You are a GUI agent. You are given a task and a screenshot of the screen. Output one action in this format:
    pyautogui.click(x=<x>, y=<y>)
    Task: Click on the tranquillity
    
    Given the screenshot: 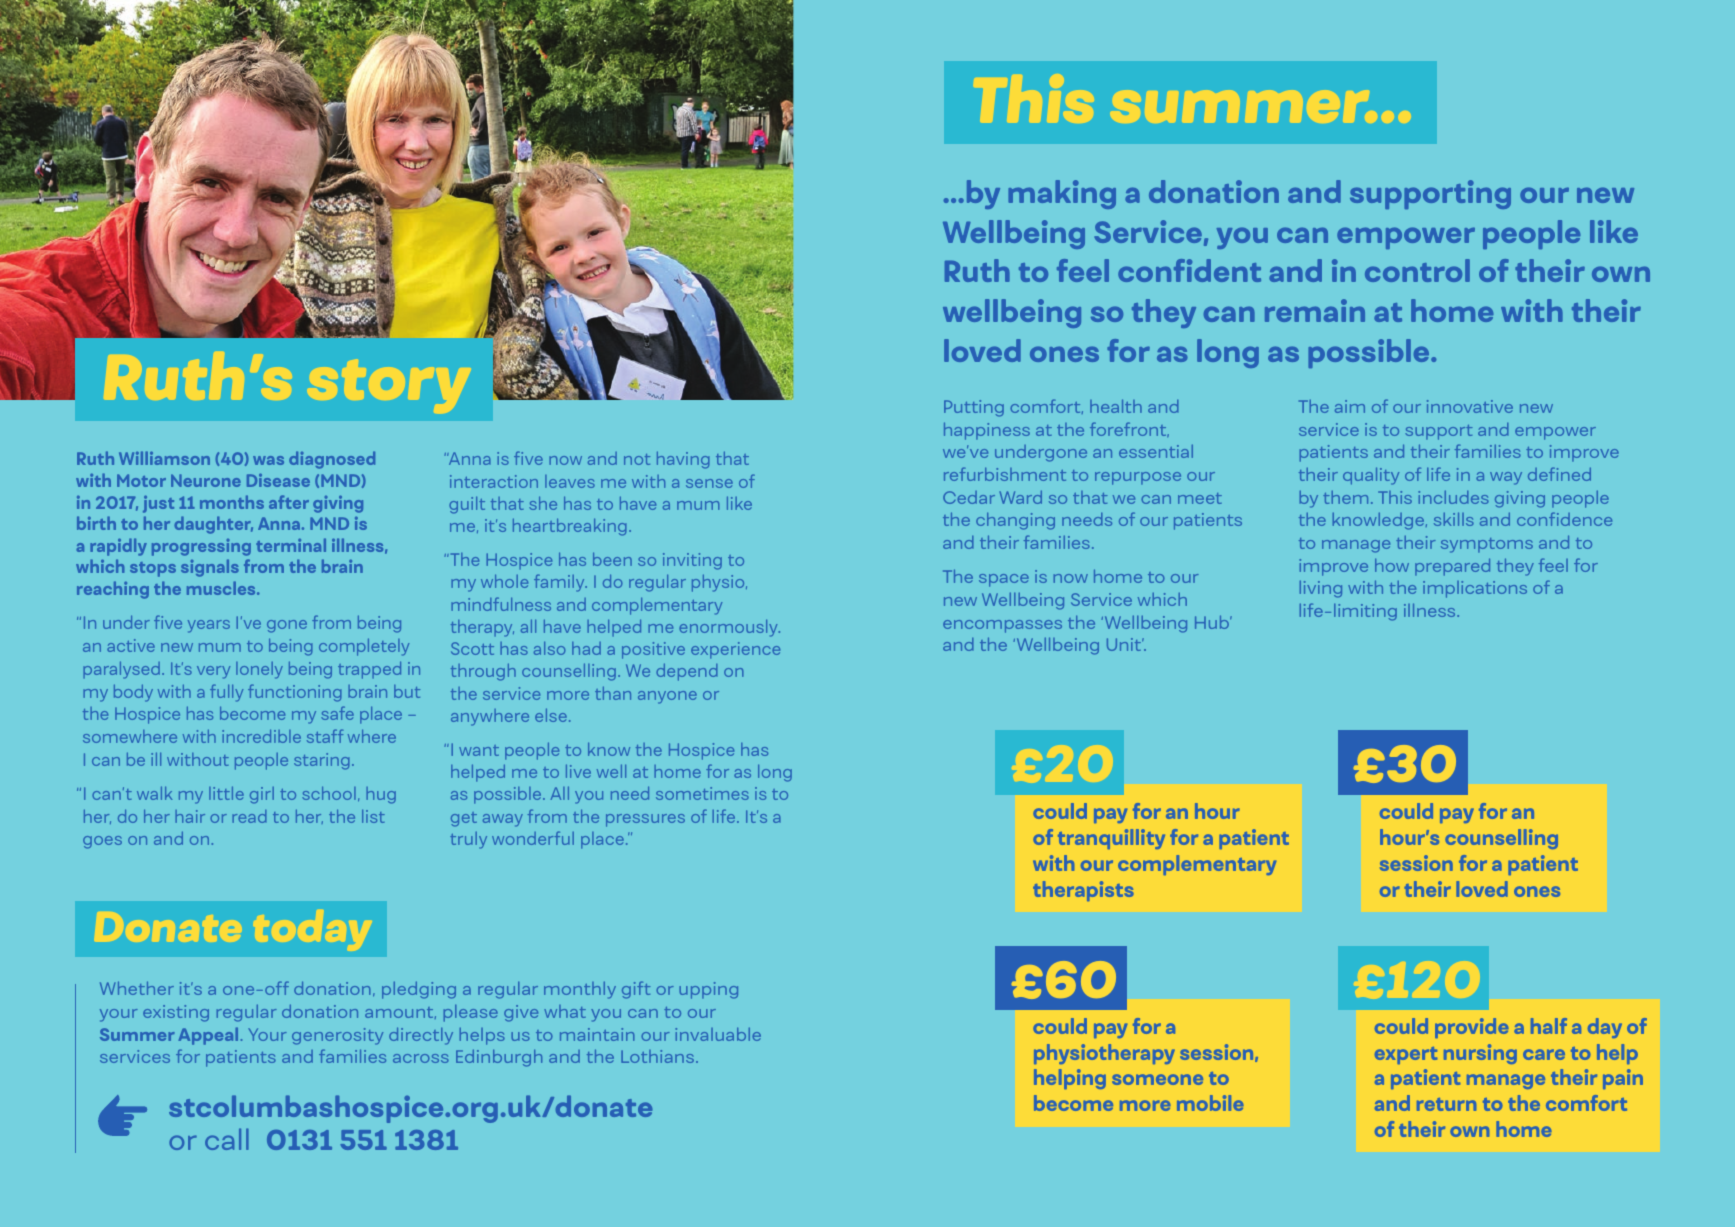 What is the action you would take?
    pyautogui.click(x=1111, y=839)
